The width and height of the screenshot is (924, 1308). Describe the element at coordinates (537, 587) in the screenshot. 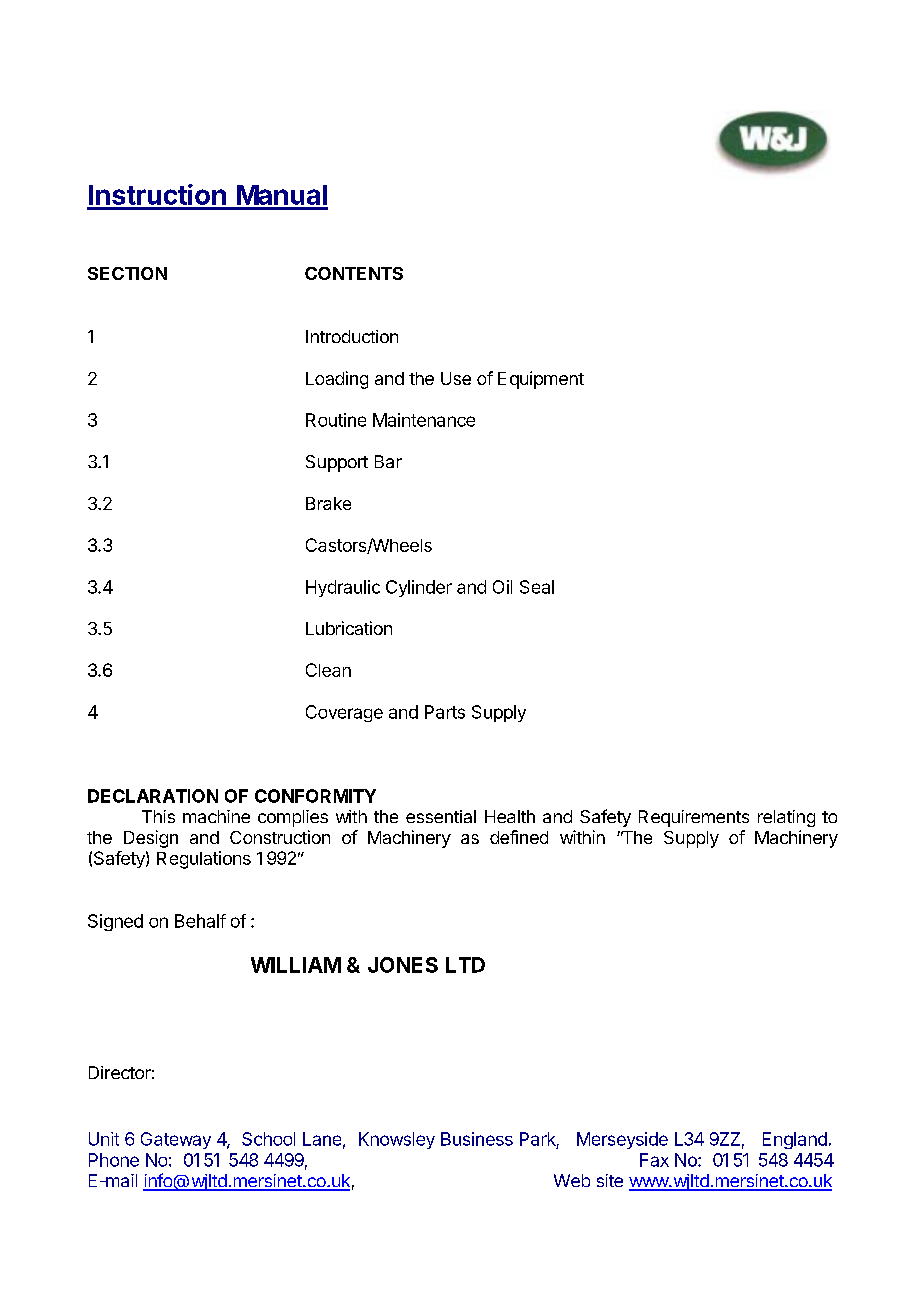

I see `Seal` at that location.
